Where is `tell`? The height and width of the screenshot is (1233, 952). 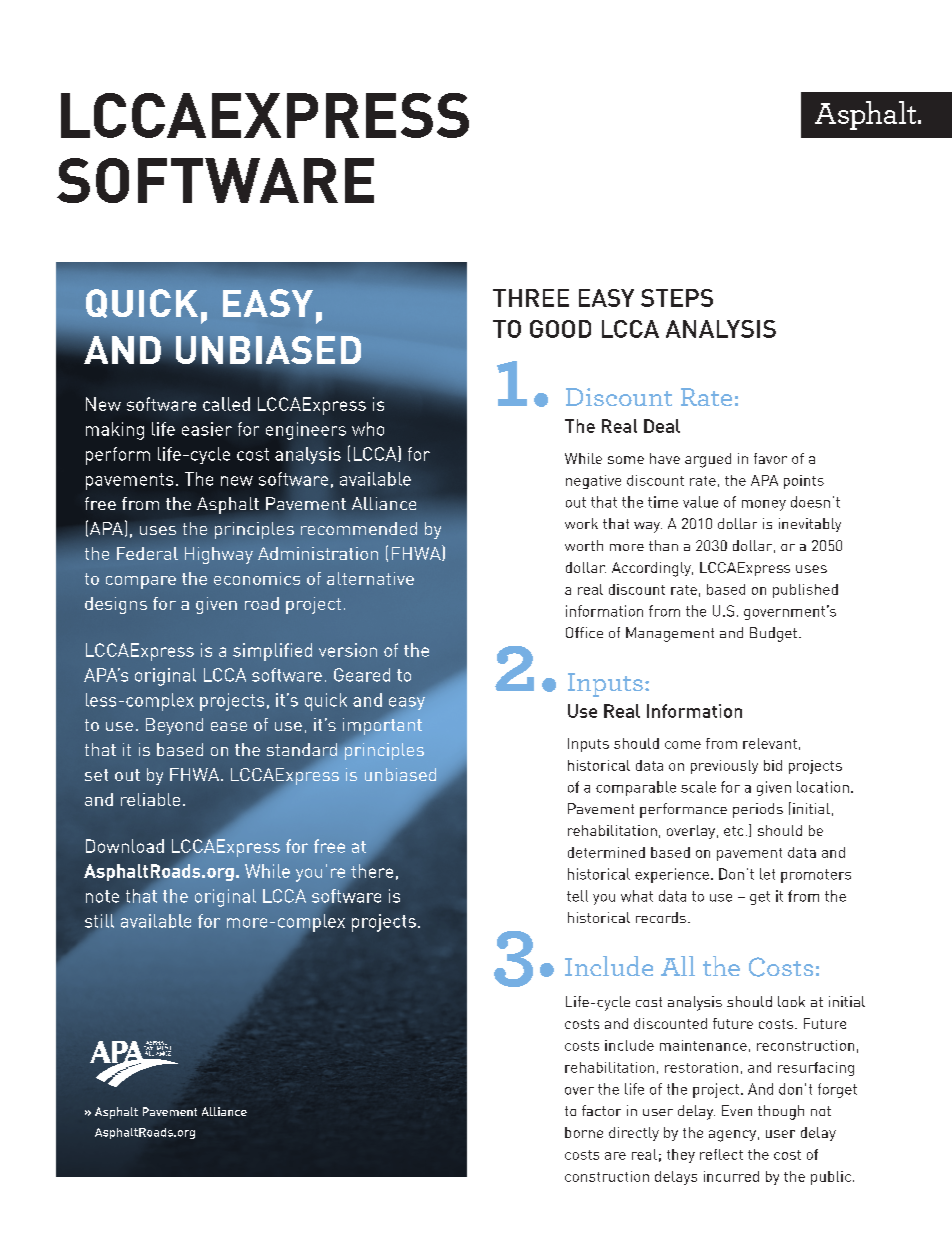
tell is located at coordinates (577, 896).
